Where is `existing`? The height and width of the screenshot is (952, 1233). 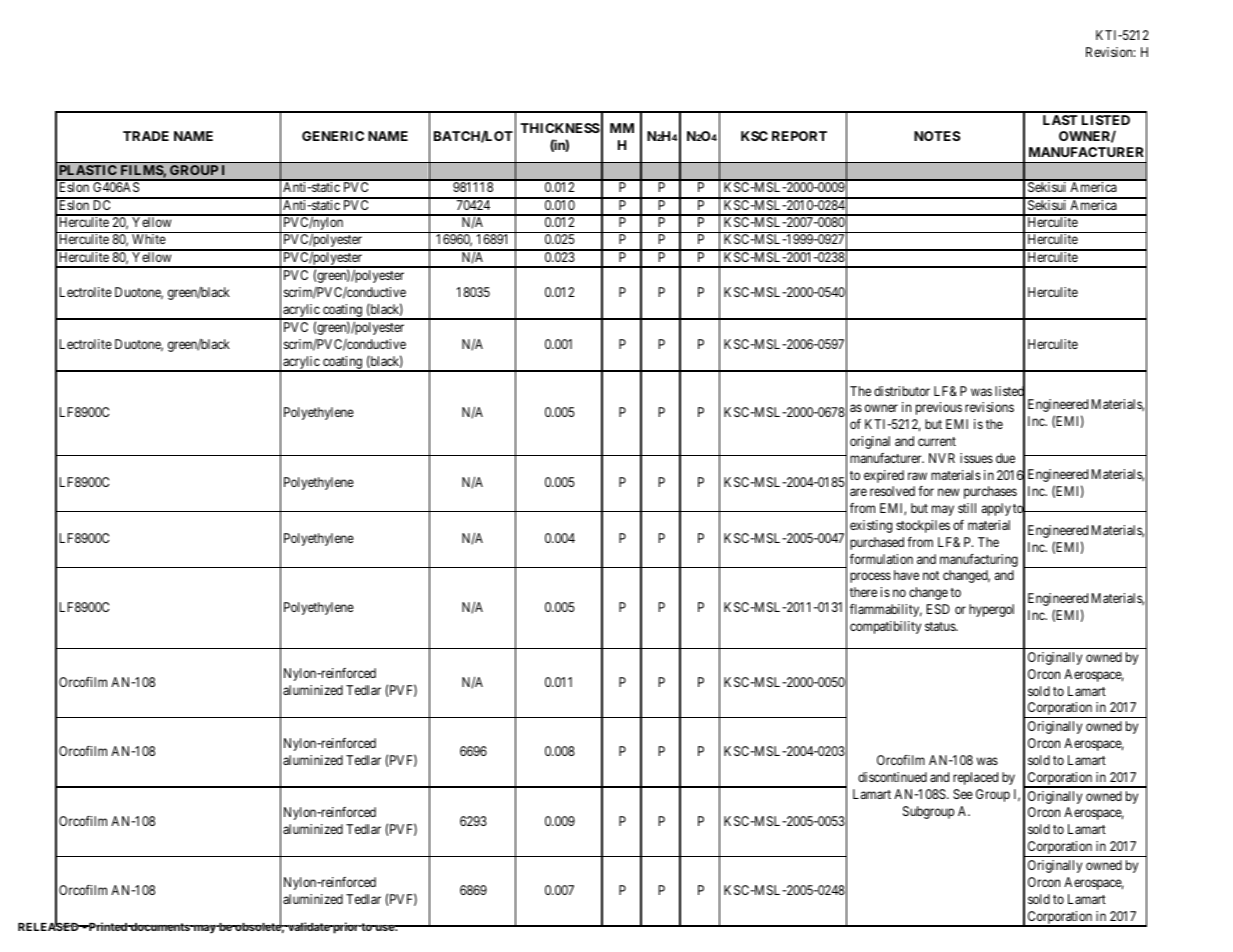 existing is located at coordinates (871, 526).
